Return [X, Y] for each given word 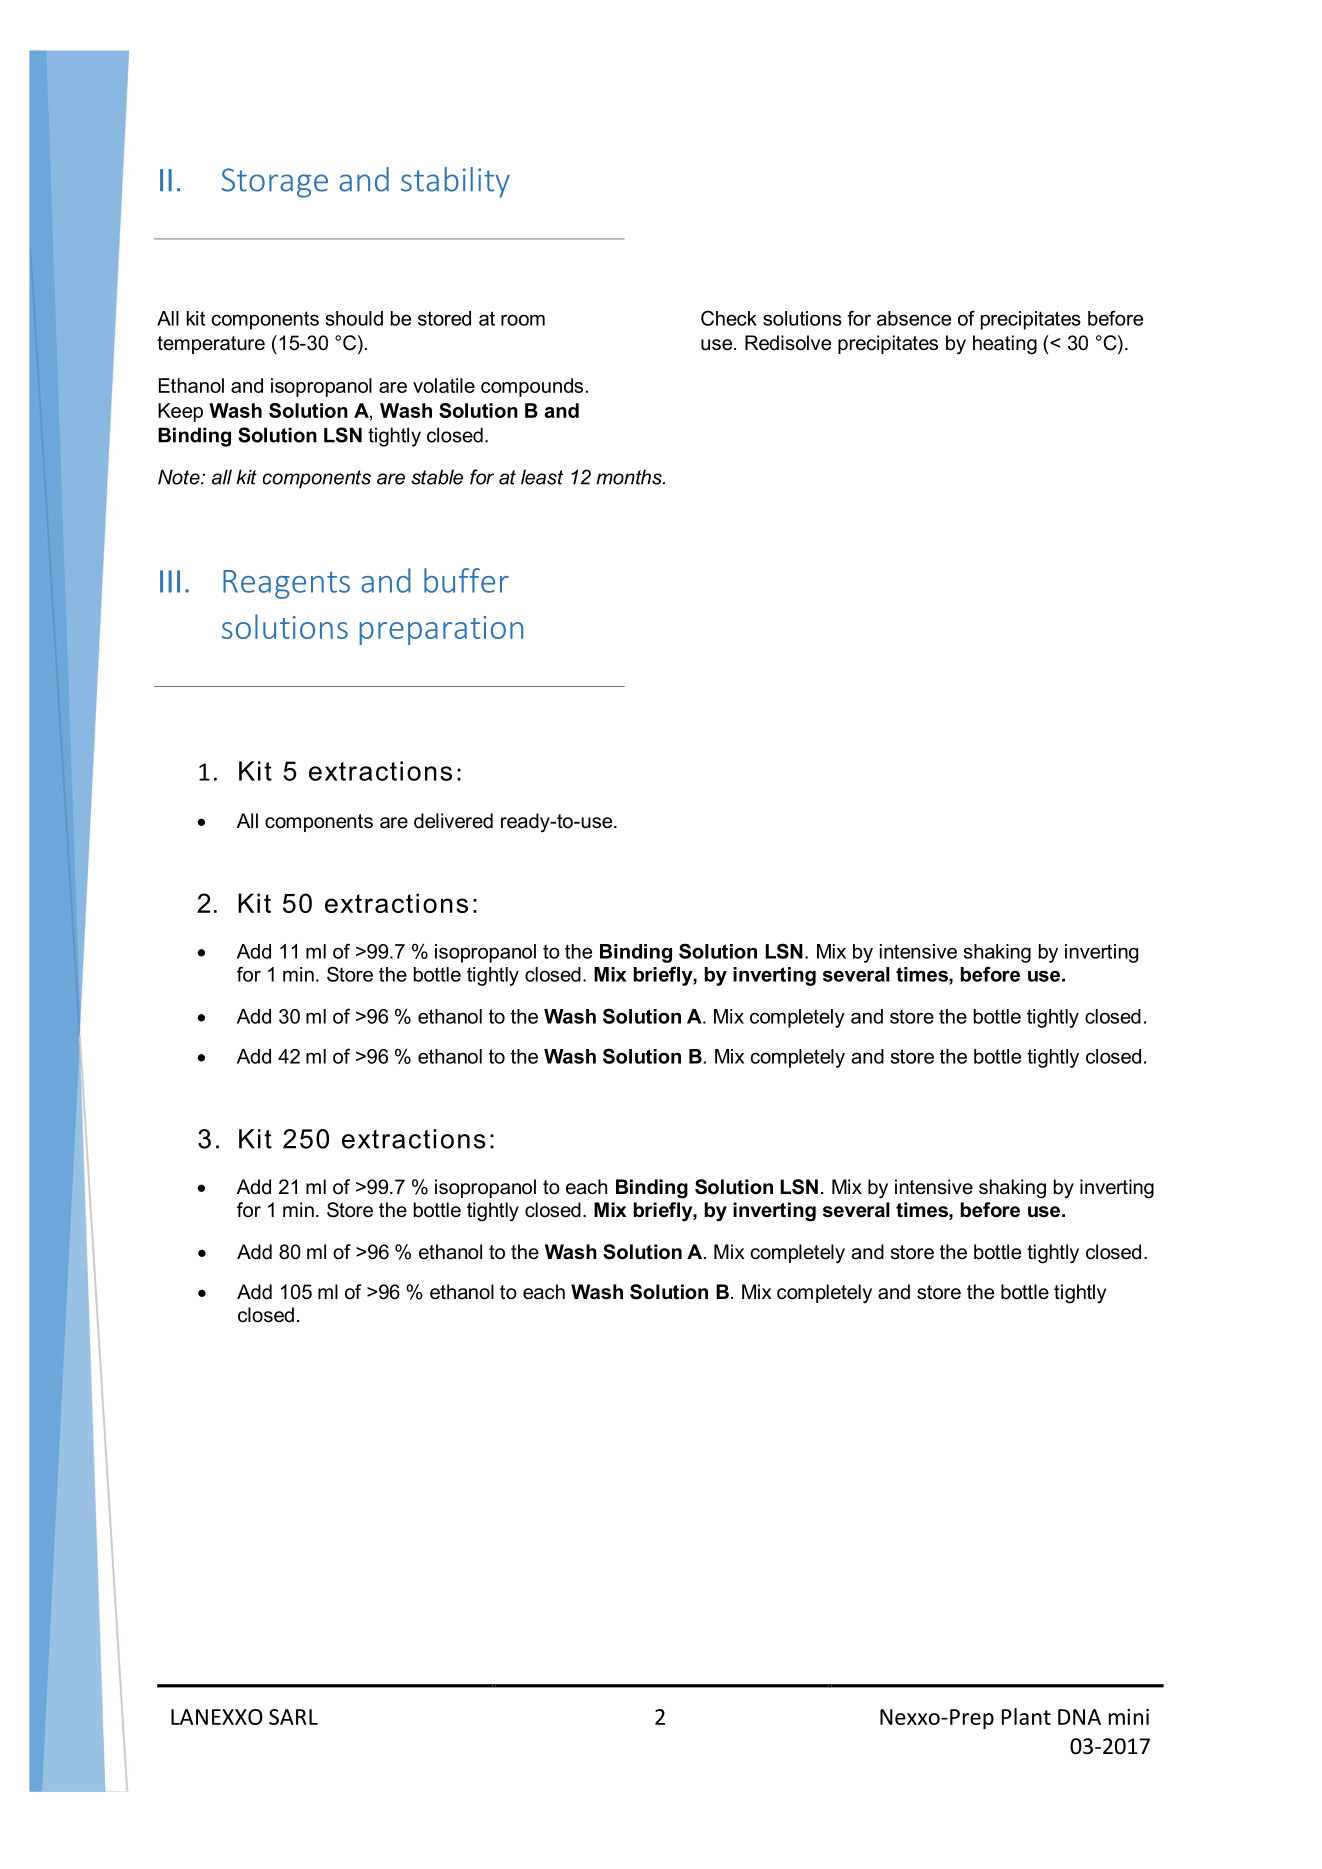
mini [1129, 1717]
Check [729, 318]
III [170, 581]
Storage [274, 183]
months [630, 477]
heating [1005, 345]
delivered [453, 821]
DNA [1079, 1717]
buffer [466, 580]
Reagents [286, 584]
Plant [1026, 1716]
